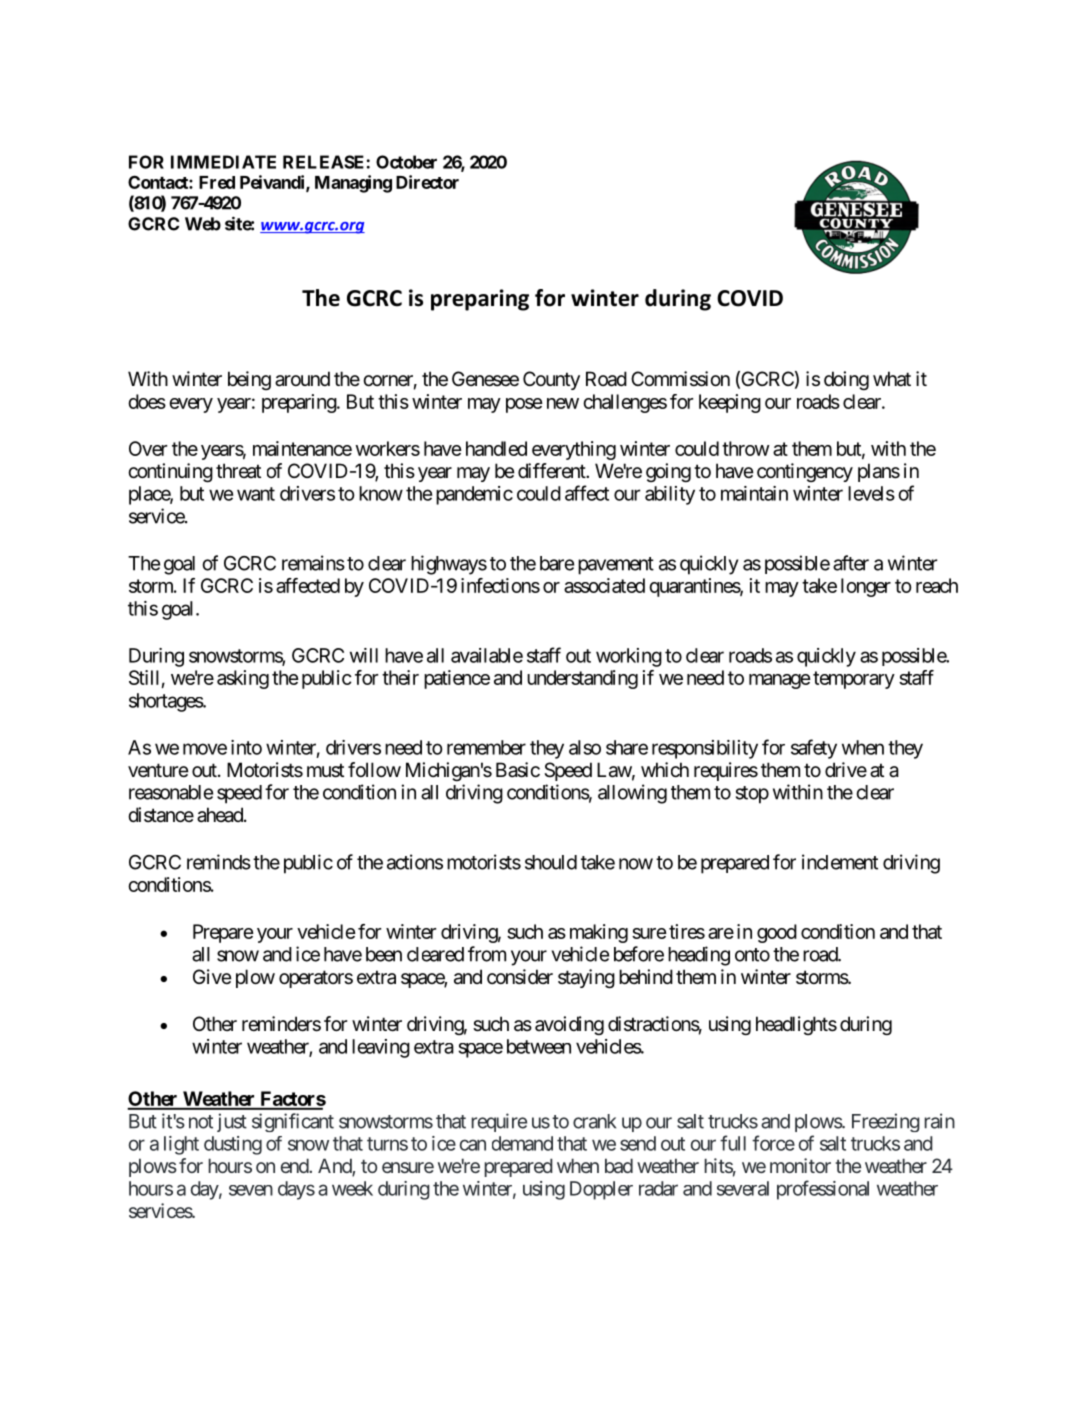 The image size is (1086, 1405). I want to click on threat, so click(238, 470).
